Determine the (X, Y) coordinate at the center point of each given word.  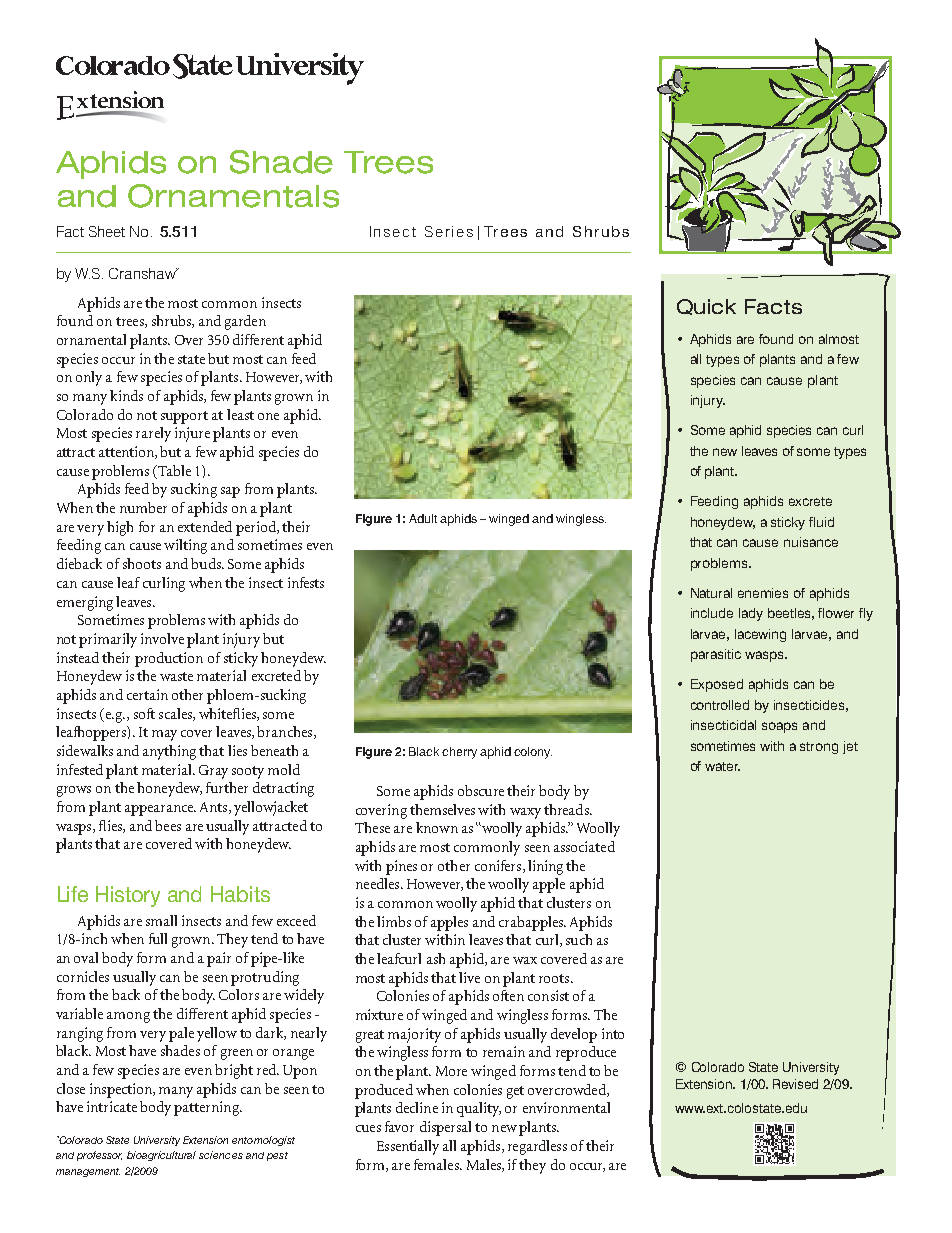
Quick (706, 307)
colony (533, 753)
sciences (221, 1155)
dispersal (445, 1128)
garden (245, 322)
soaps (779, 727)
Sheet (107, 231)
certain (147, 694)
